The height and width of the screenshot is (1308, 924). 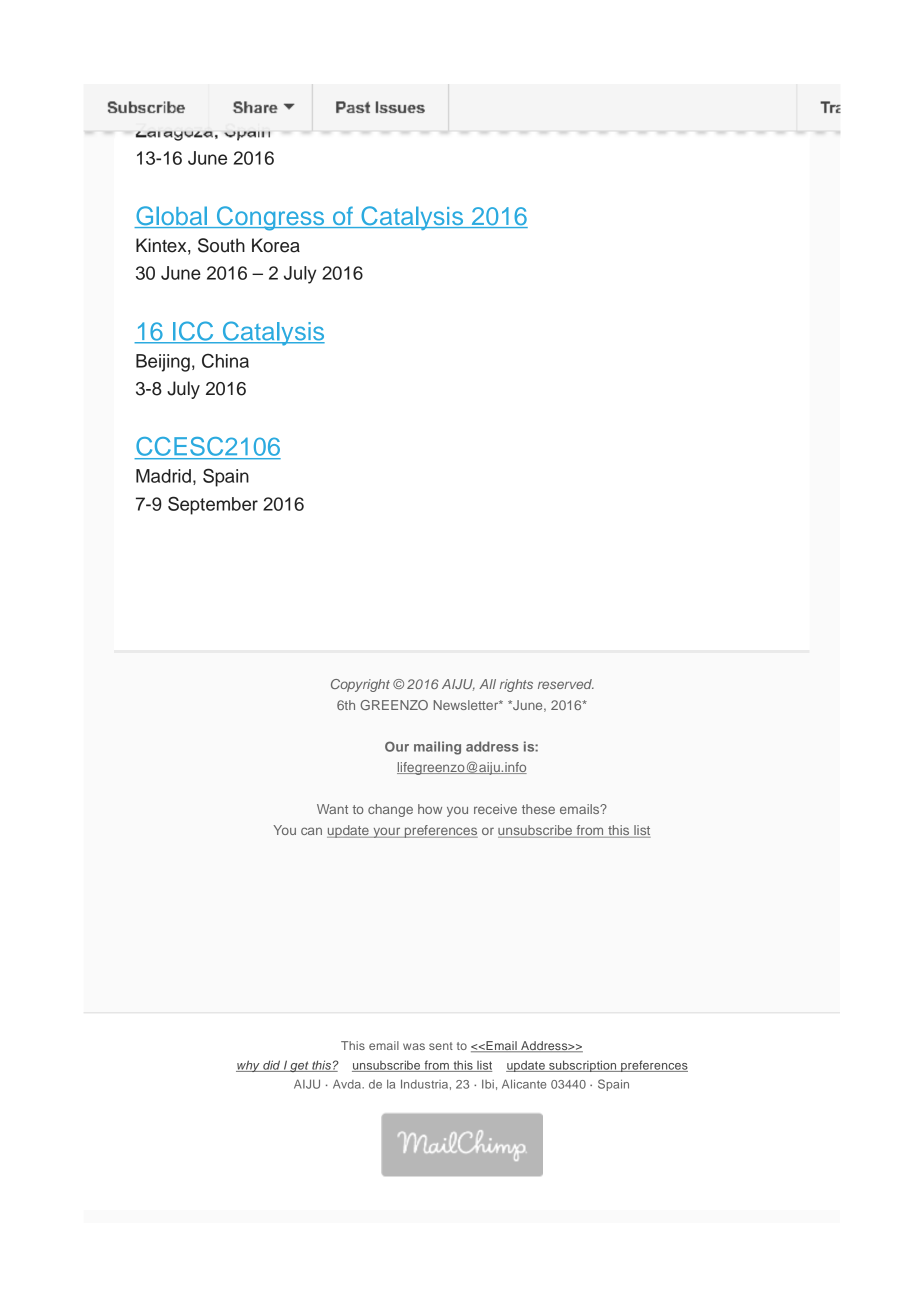 I want to click on Congress, so click(x=270, y=218).
